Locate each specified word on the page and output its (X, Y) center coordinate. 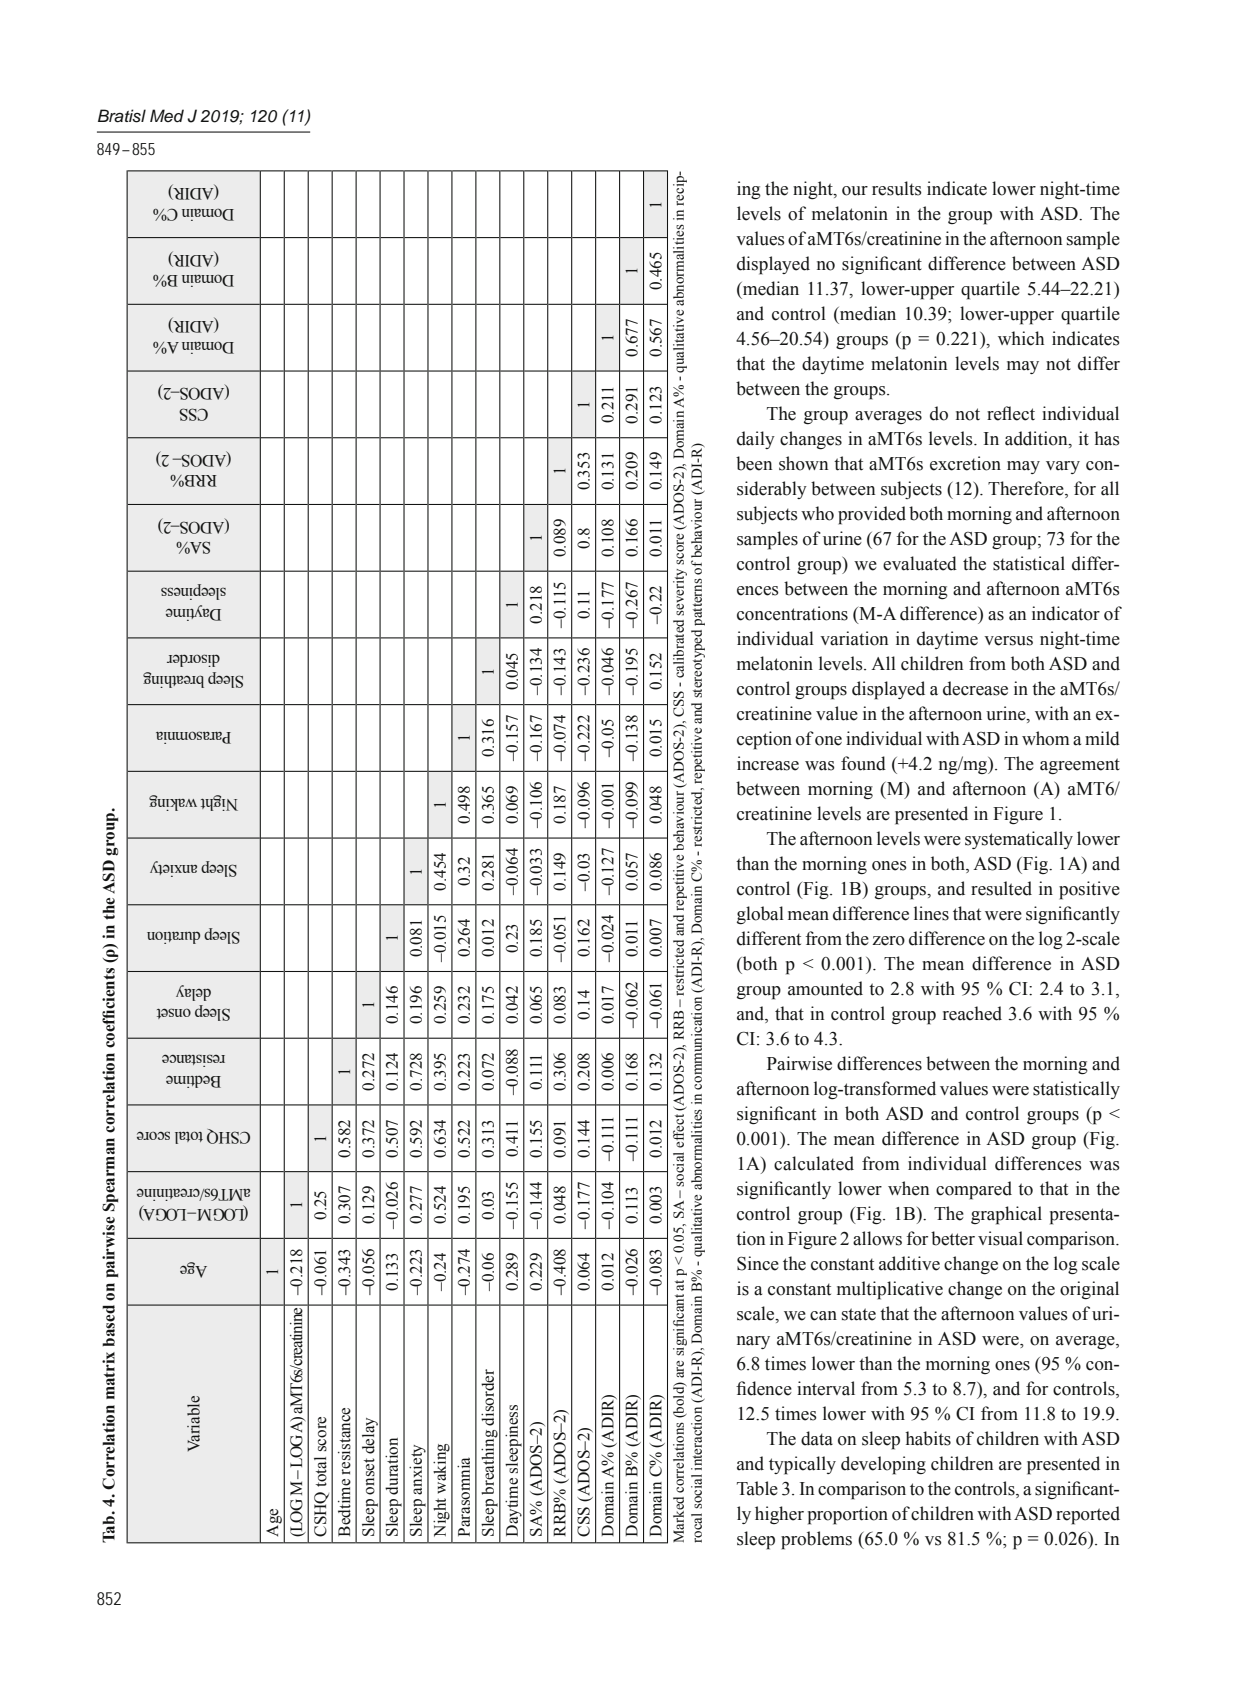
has (1107, 438)
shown (803, 463)
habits (928, 1438)
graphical (1006, 1215)
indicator (1066, 613)
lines (931, 913)
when (908, 1188)
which (1021, 338)
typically (802, 1465)
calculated (814, 1163)
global (760, 915)
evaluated (920, 563)
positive (1089, 890)
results (897, 188)
